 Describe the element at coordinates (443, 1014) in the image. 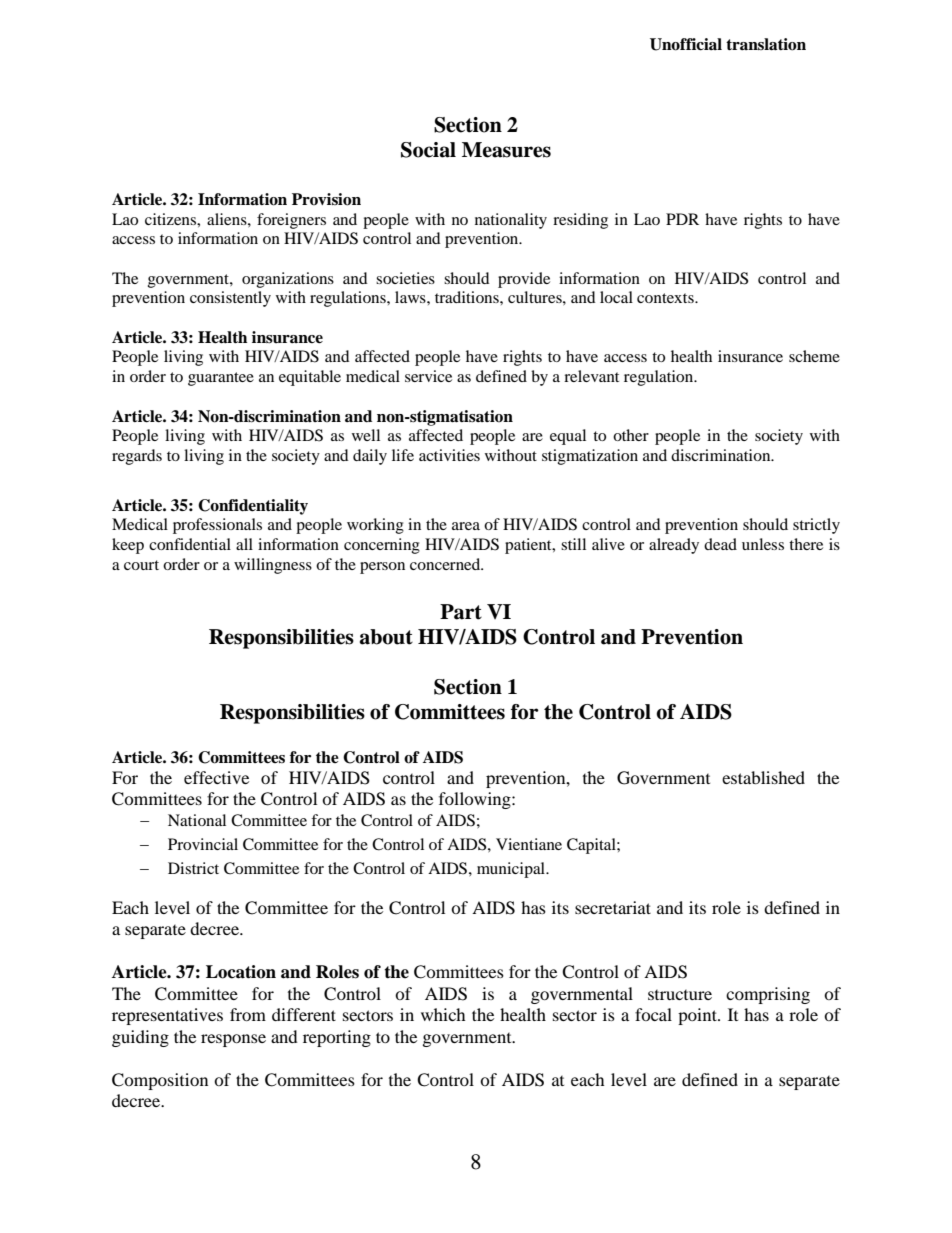

I see `which` at that location.
